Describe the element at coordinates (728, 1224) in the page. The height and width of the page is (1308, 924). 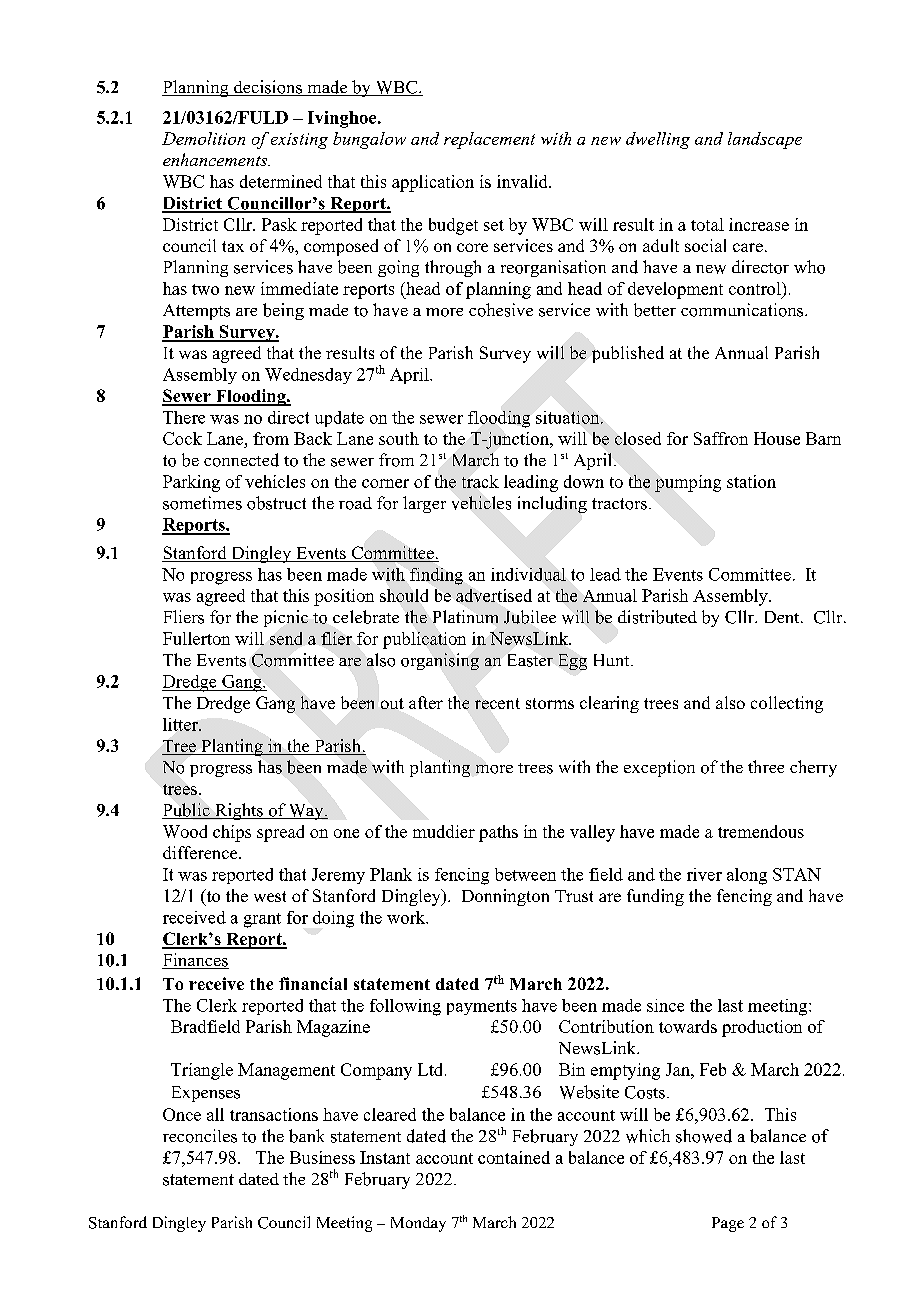
I see `Page` at that location.
